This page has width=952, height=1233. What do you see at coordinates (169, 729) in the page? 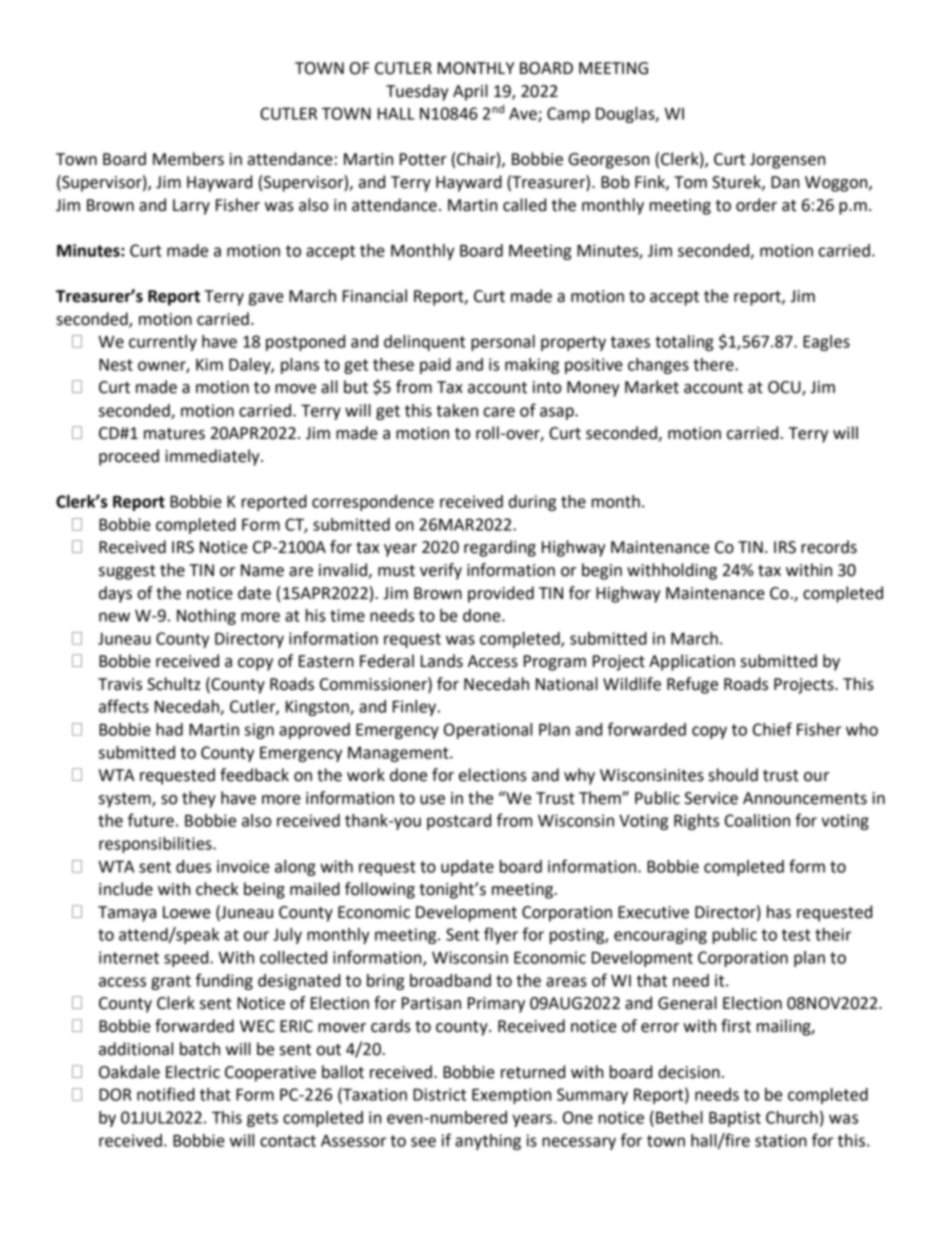
I see `had` at bounding box center [169, 729].
